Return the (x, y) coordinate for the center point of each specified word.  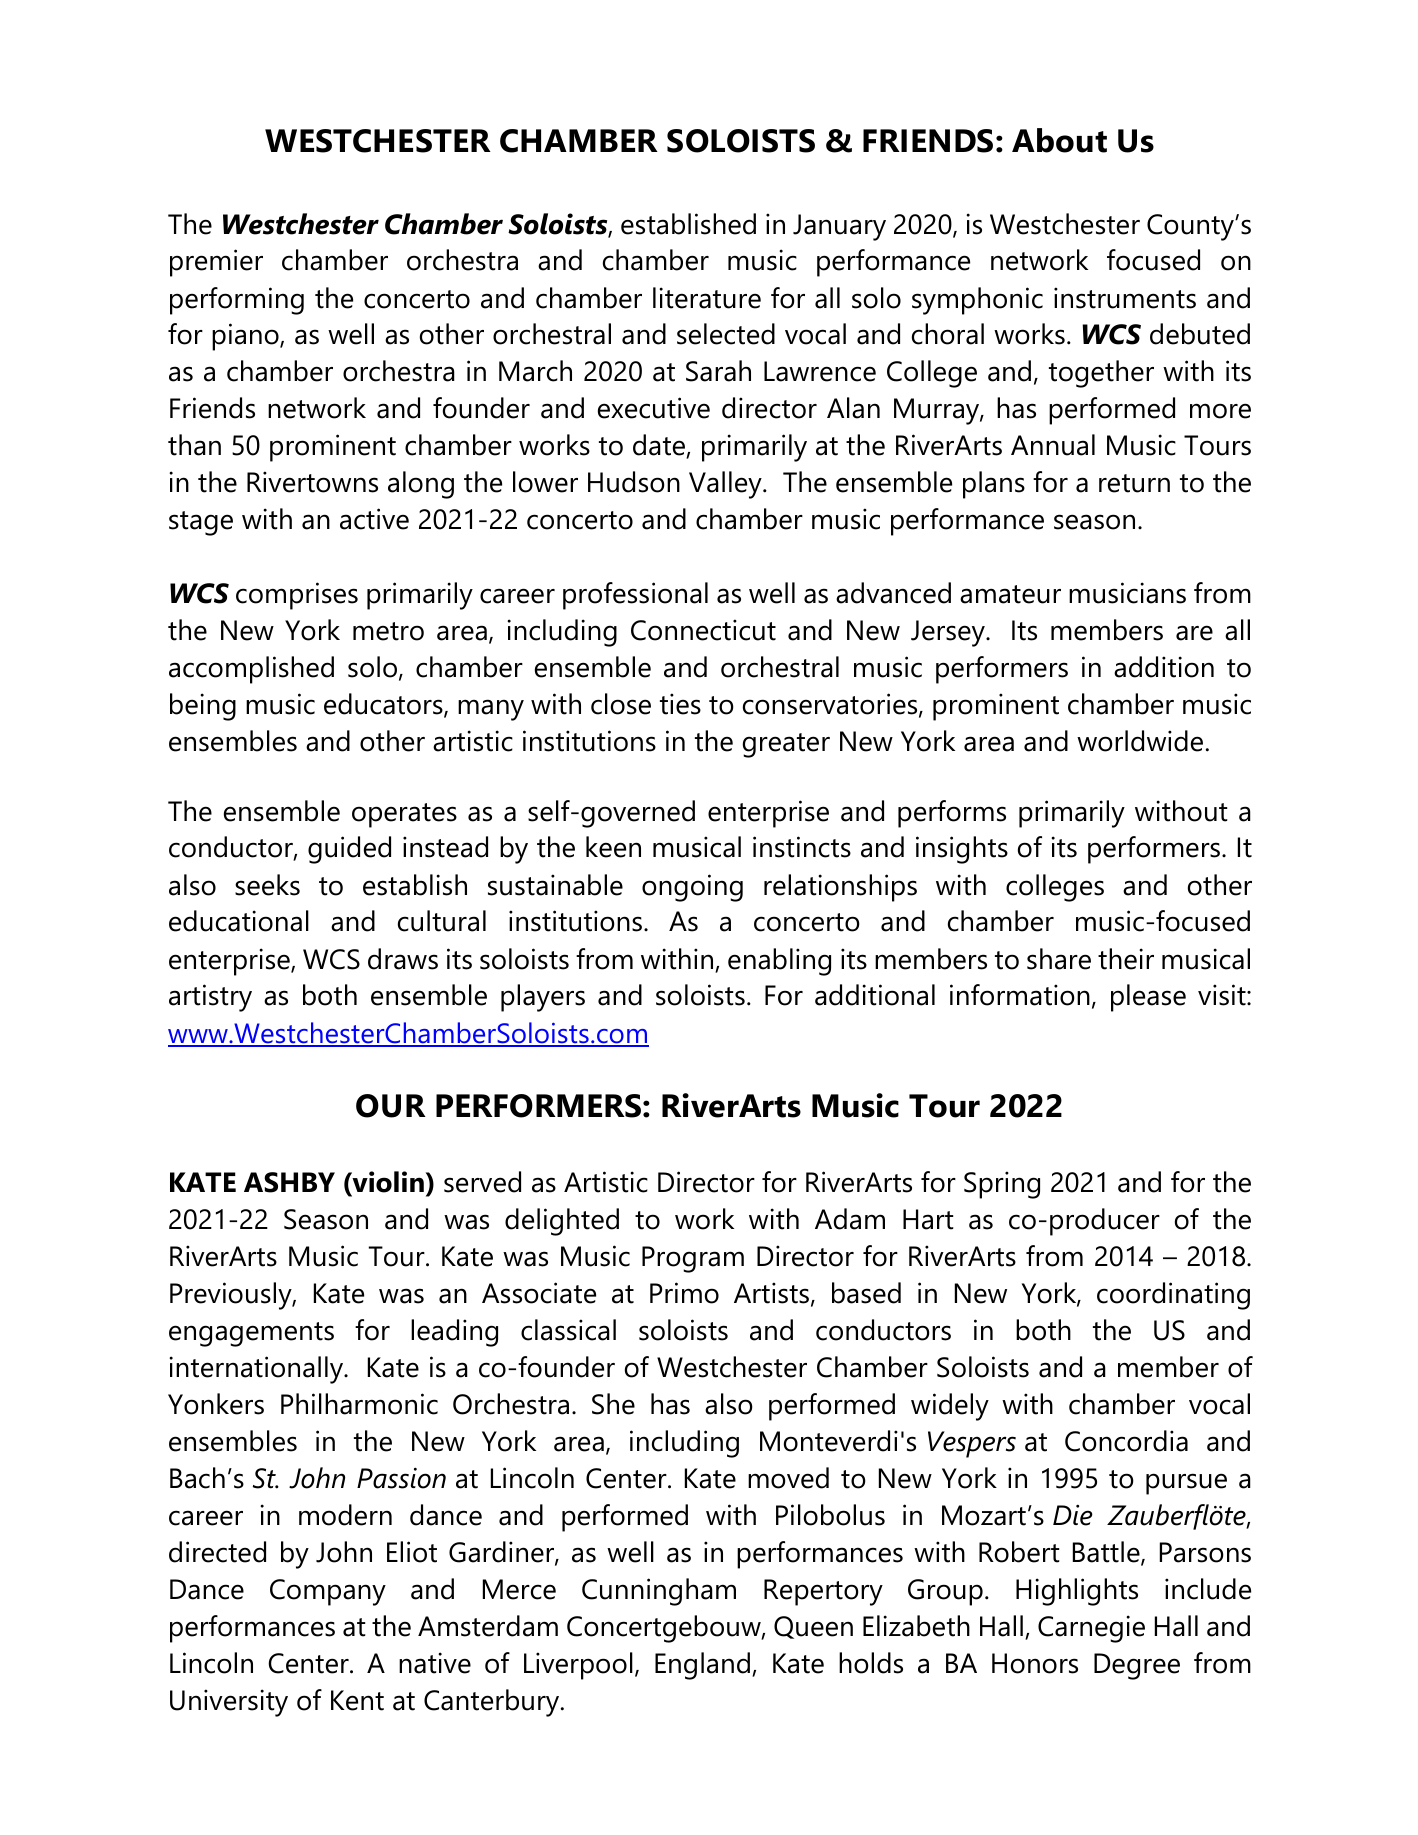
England (702, 1666)
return (1134, 483)
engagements (251, 1334)
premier (216, 263)
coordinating (1173, 1296)
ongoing (692, 888)
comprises (297, 596)
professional (635, 596)
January (839, 227)
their (1126, 959)
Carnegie (1091, 1629)
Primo (684, 1293)
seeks (267, 885)
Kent (357, 1700)
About (1059, 140)
